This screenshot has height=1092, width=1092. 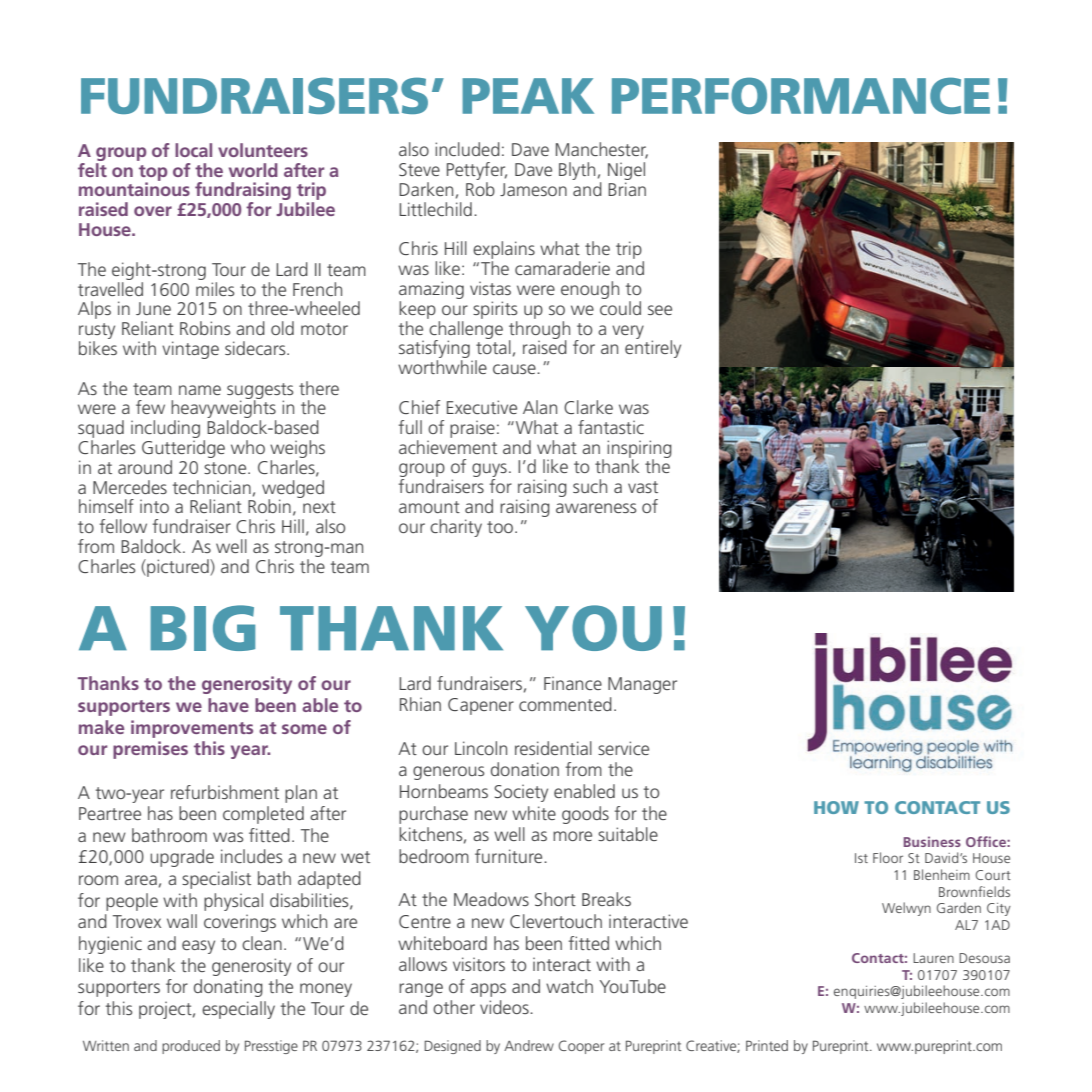 I want to click on pictured, so click(x=178, y=568).
